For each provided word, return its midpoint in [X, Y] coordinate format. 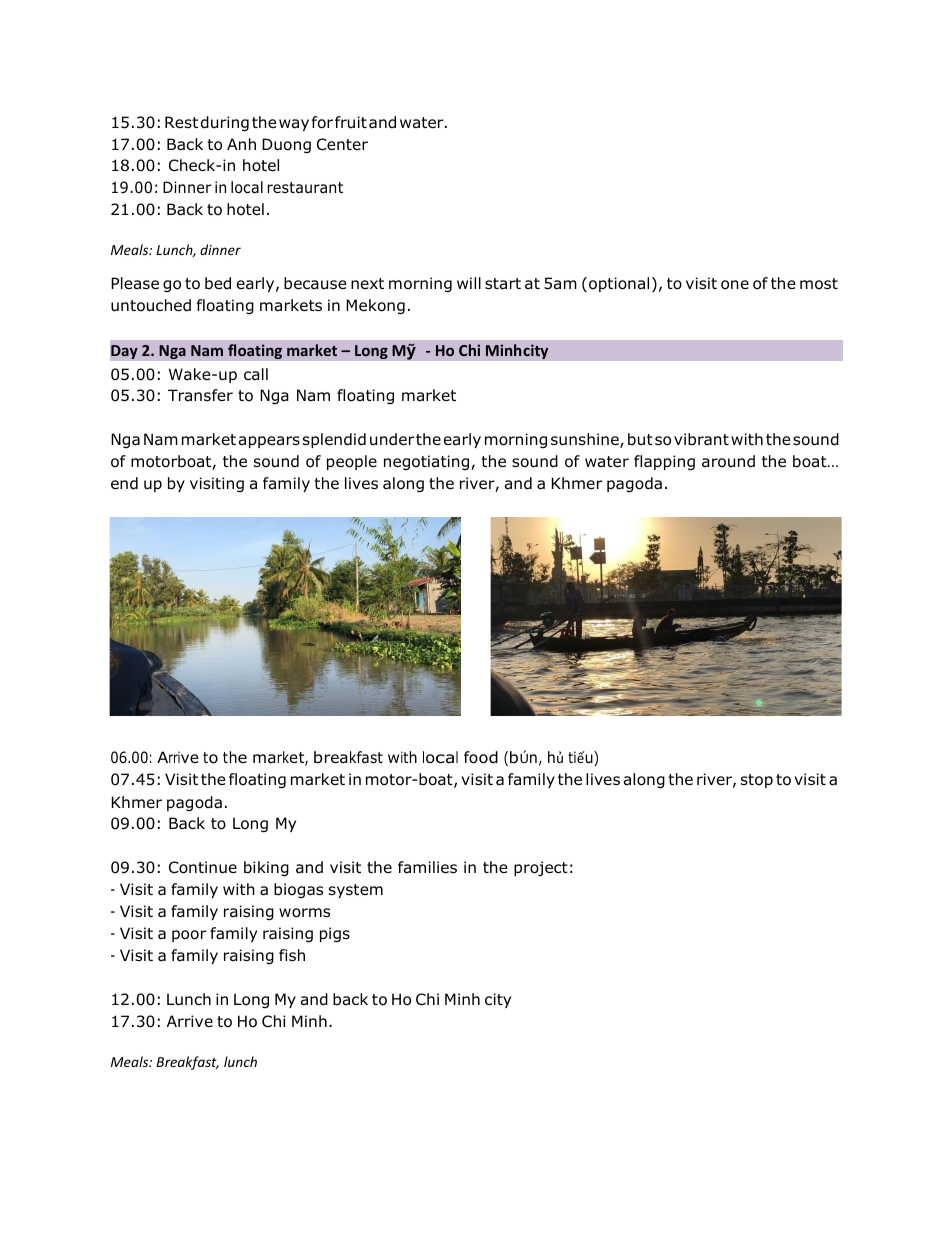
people [352, 462]
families [427, 867]
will [469, 283]
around [728, 461]
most [819, 284]
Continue [203, 867]
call [256, 374]
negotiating [428, 462]
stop [757, 781]
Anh [241, 144]
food [481, 757]
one [735, 285]
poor [189, 936]
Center [342, 144]
